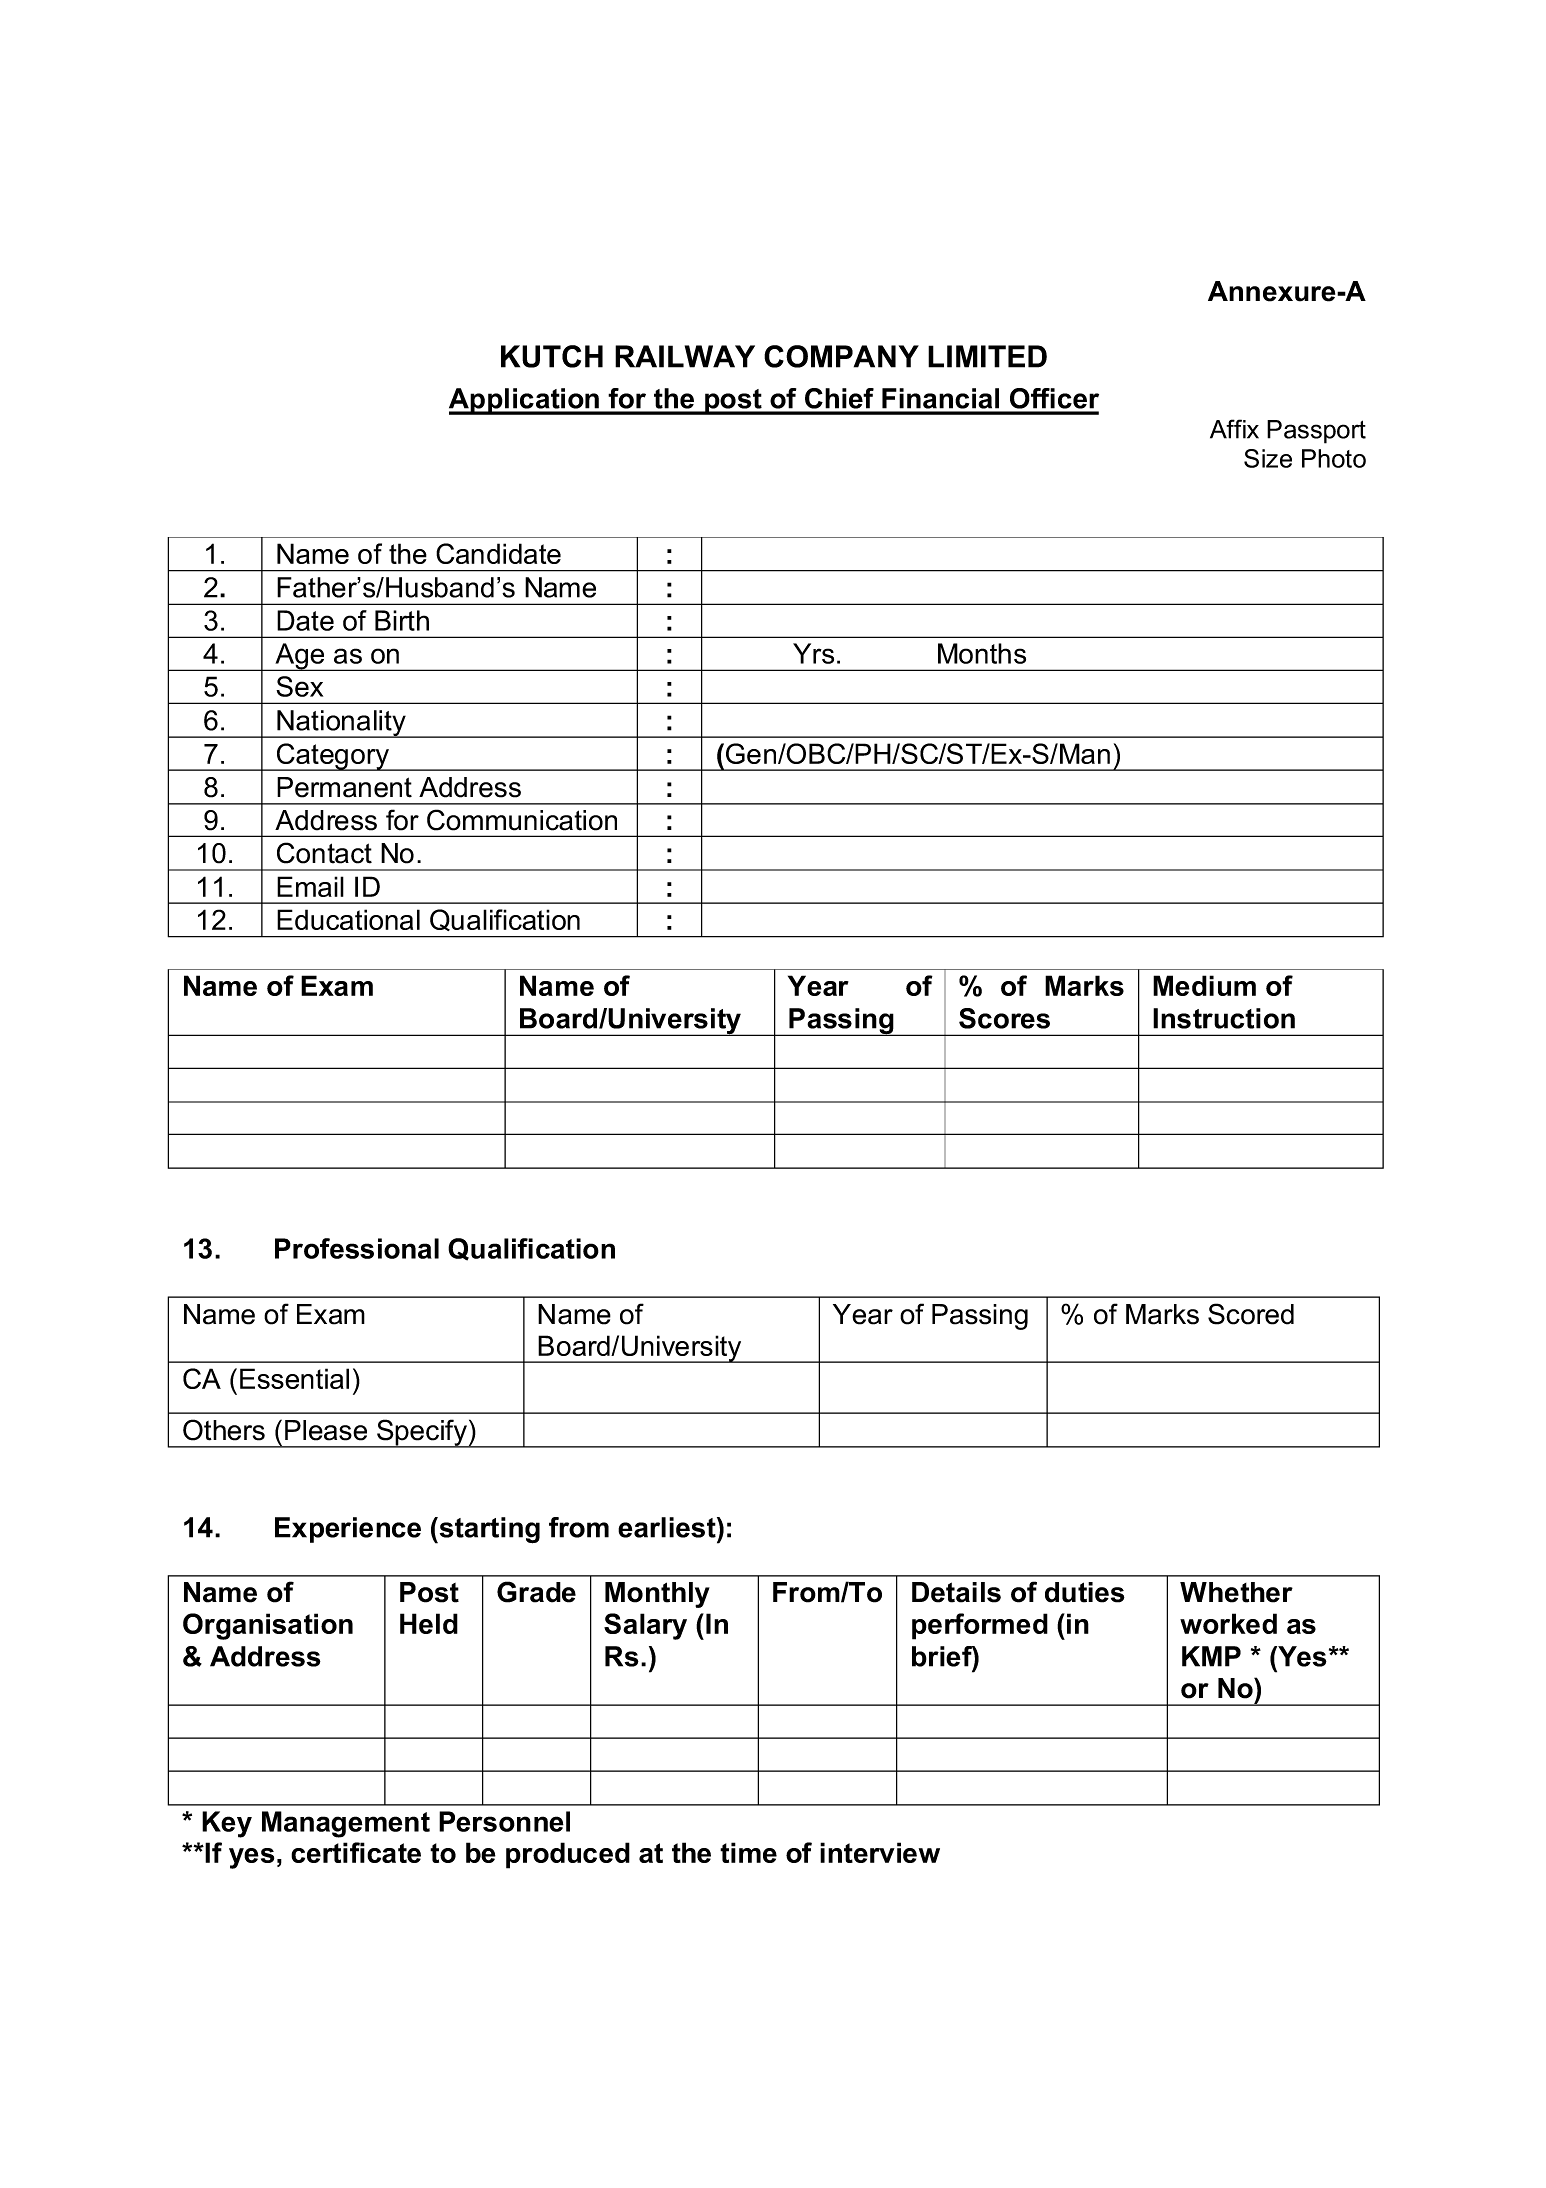 Image resolution: width=1546 pixels, height=2188 pixels. What do you see at coordinates (841, 356) in the page?
I see `COMPANY` at bounding box center [841, 356].
